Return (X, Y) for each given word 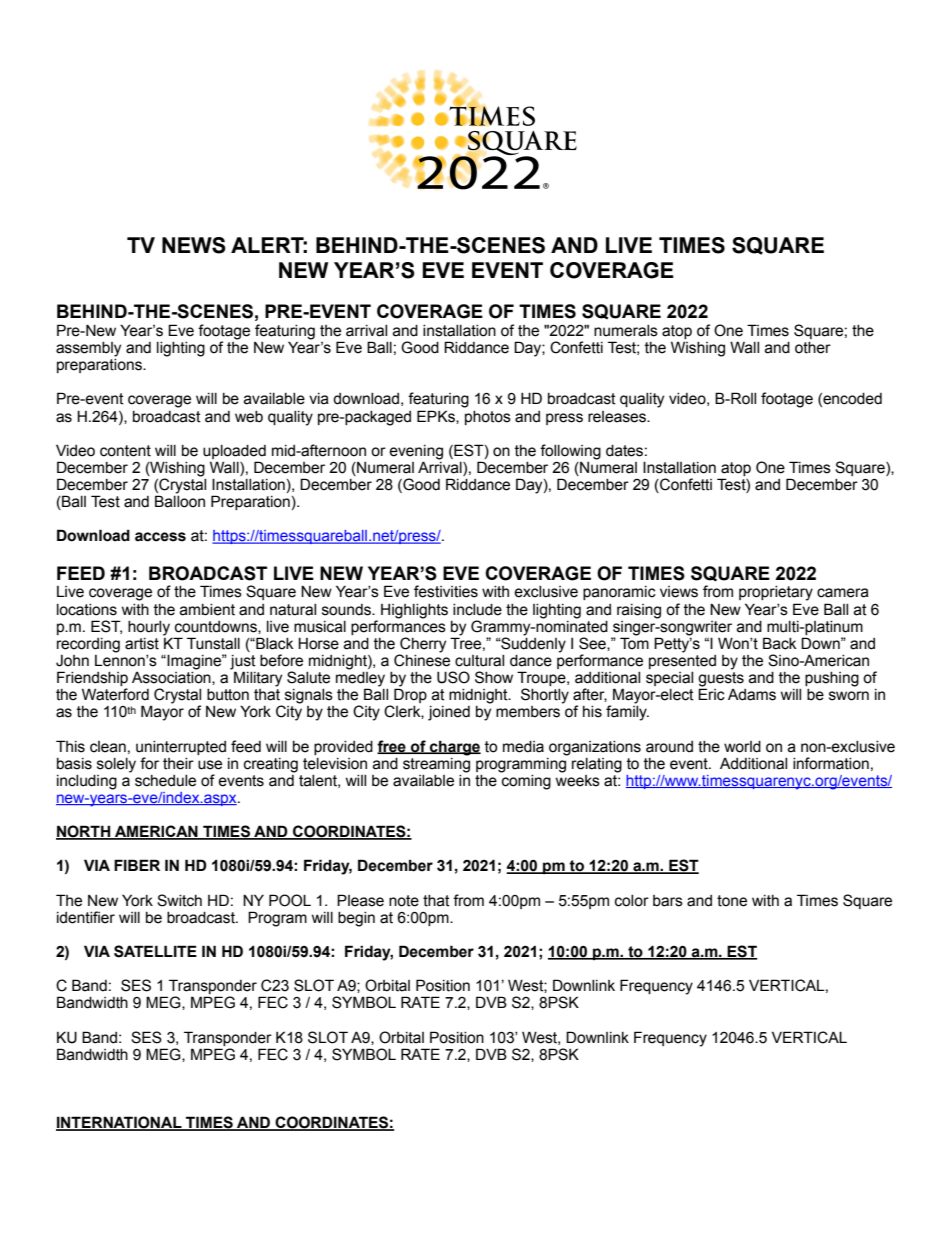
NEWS (194, 245)
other (813, 348)
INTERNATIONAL (120, 1123)
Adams (752, 695)
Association (172, 678)
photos (488, 418)
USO (453, 677)
